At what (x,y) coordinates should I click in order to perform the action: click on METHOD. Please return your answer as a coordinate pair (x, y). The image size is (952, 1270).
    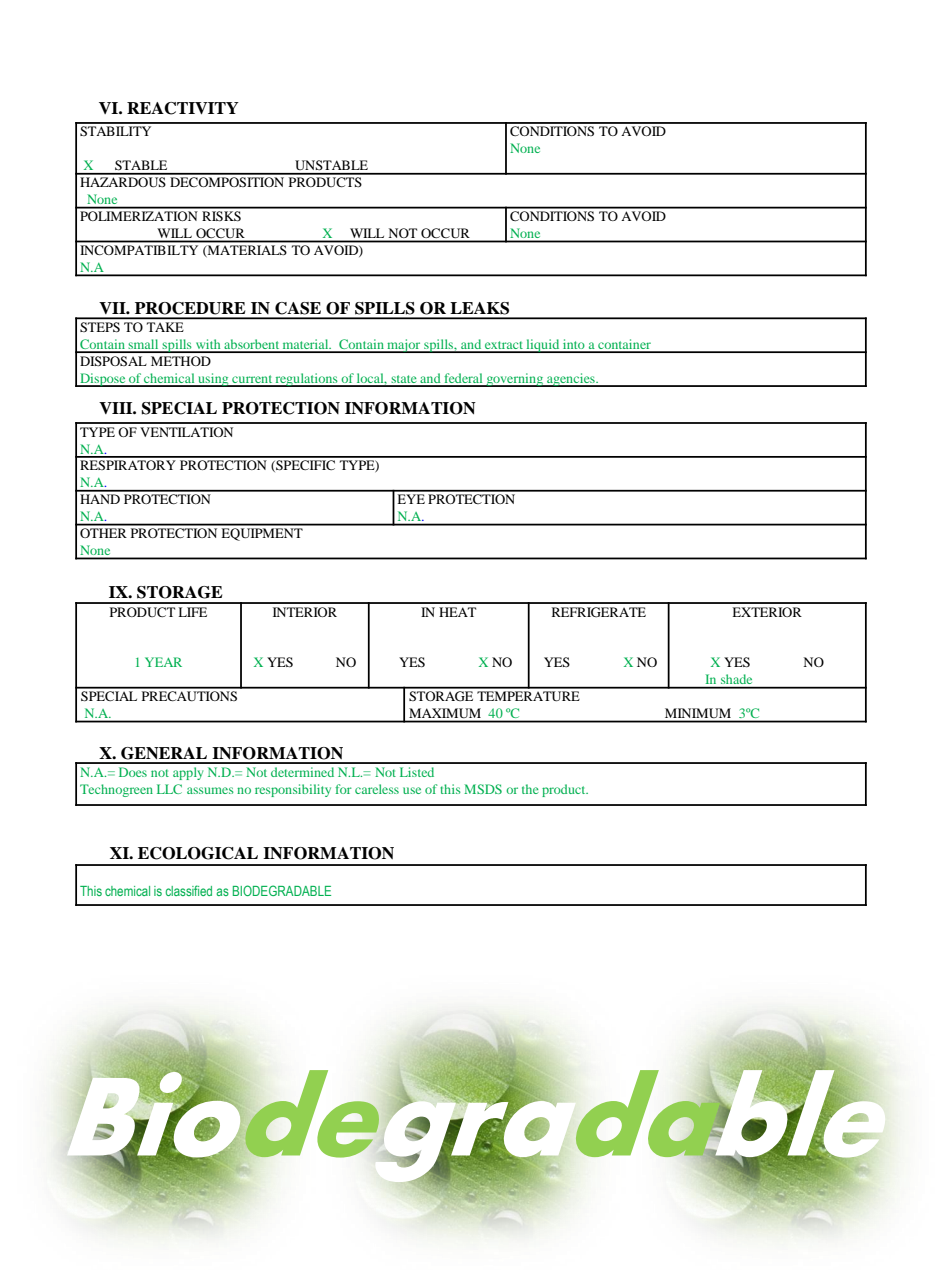
    Looking at the image, I should click on (181, 361).
